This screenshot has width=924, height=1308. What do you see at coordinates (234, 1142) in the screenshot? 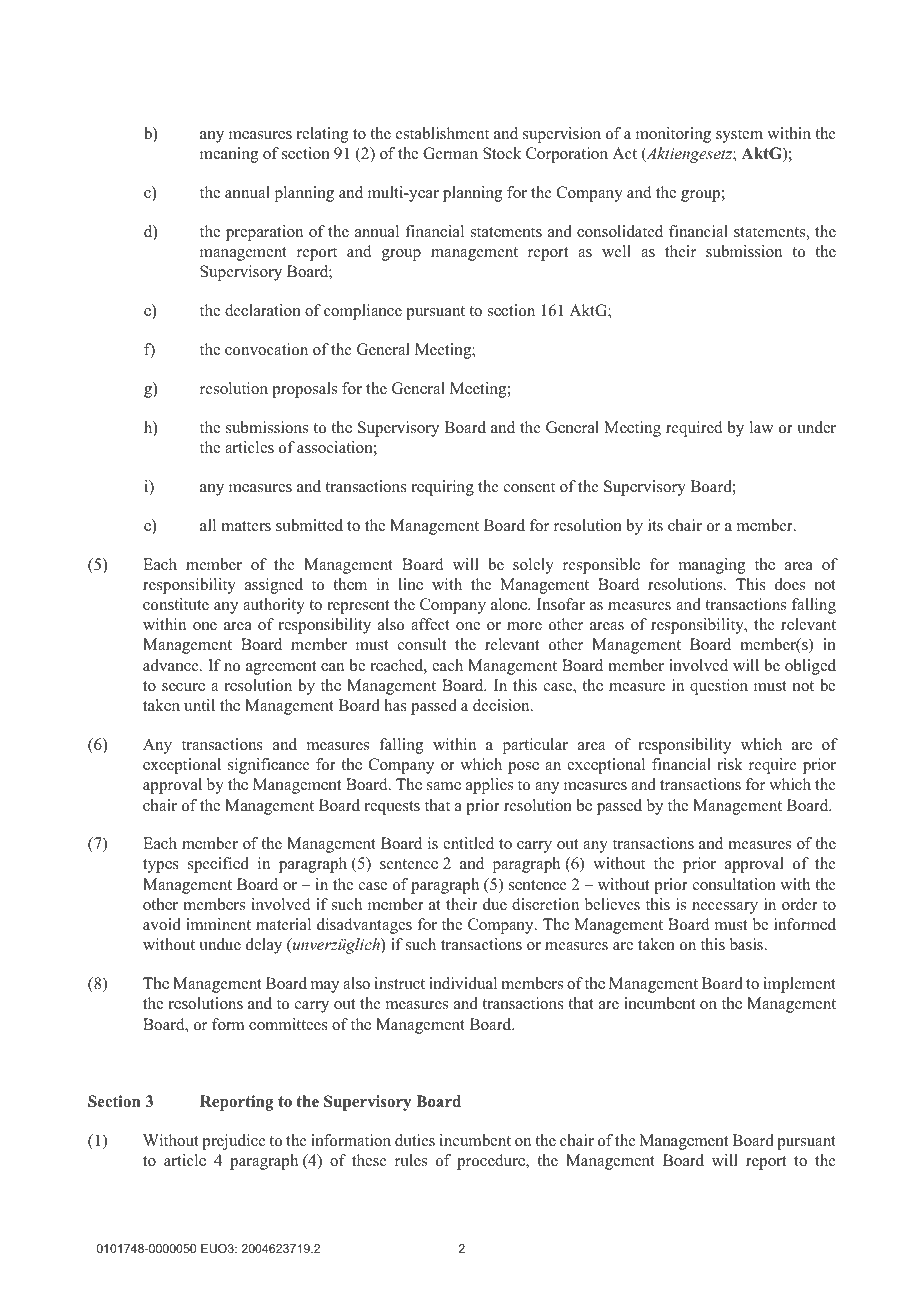
I see `prejudice` at bounding box center [234, 1142].
